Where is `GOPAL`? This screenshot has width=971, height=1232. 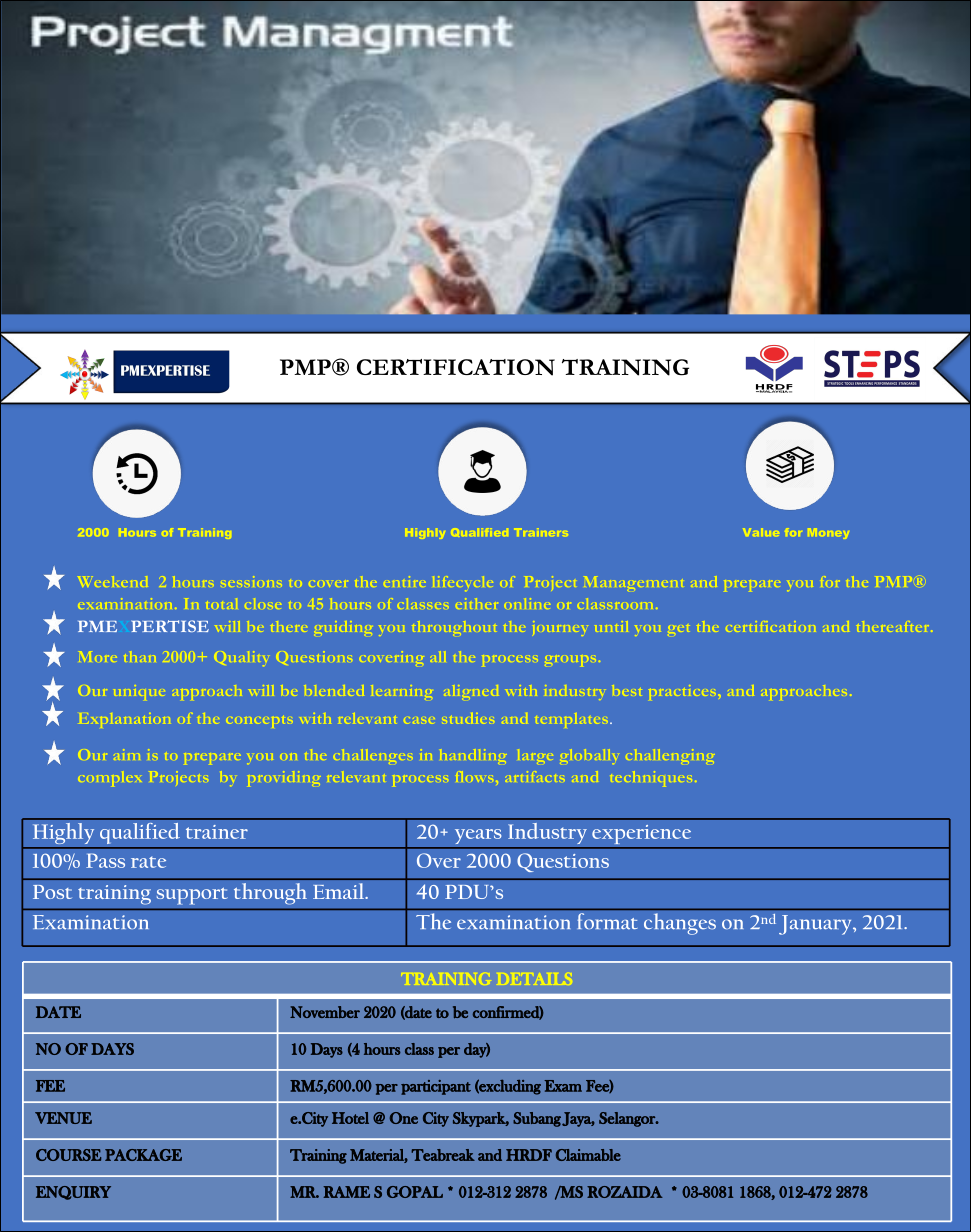
GOPAL is located at coordinates (415, 1192).
